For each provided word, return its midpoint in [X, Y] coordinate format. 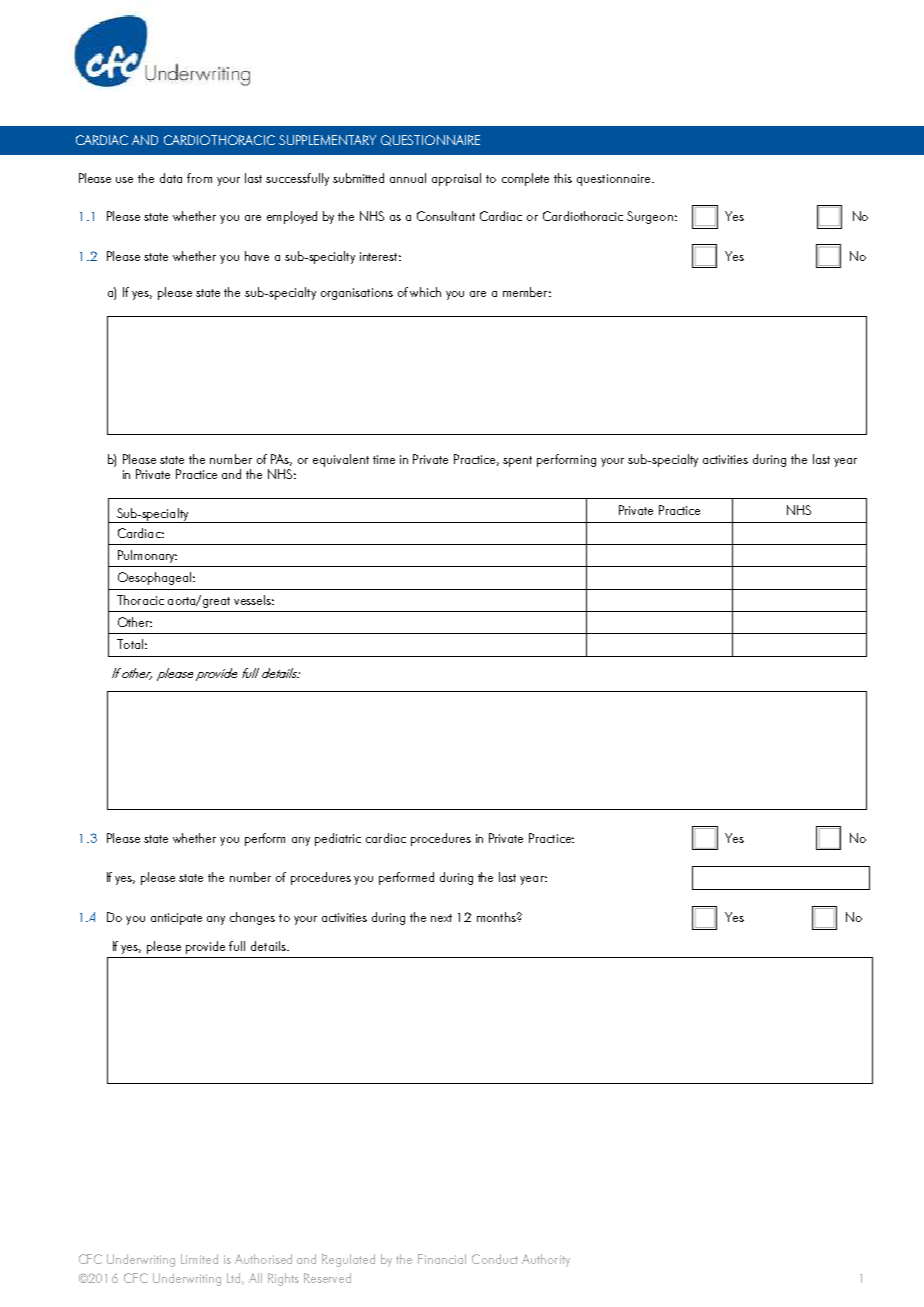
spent [517, 461]
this [563, 178]
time [384, 459]
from [199, 178]
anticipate [176, 919]
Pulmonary [147, 556]
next [441, 918]
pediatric [338, 839]
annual [408, 178]
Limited [199, 1259]
